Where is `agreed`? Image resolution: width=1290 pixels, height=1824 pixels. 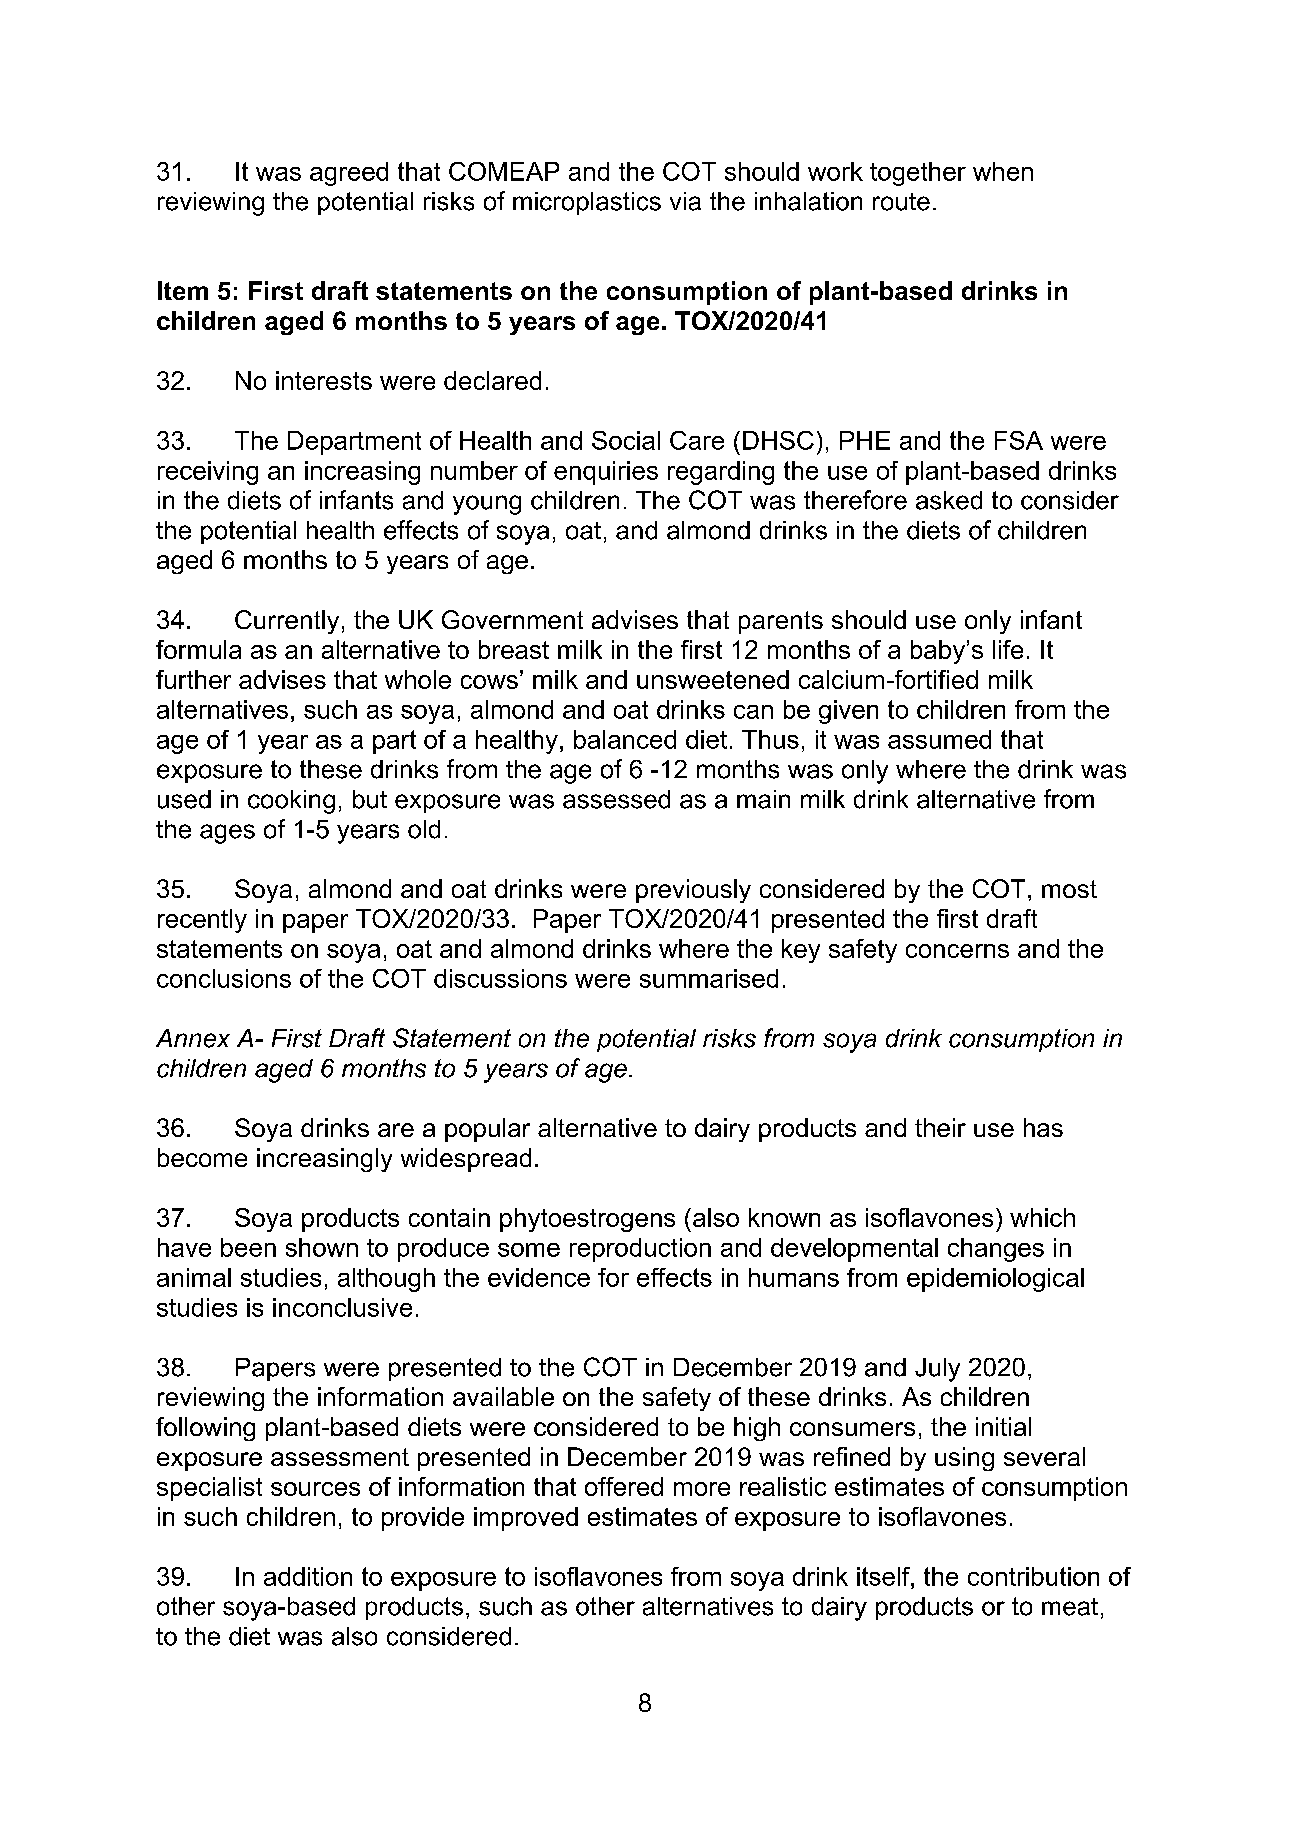 agreed is located at coordinates (349, 174).
